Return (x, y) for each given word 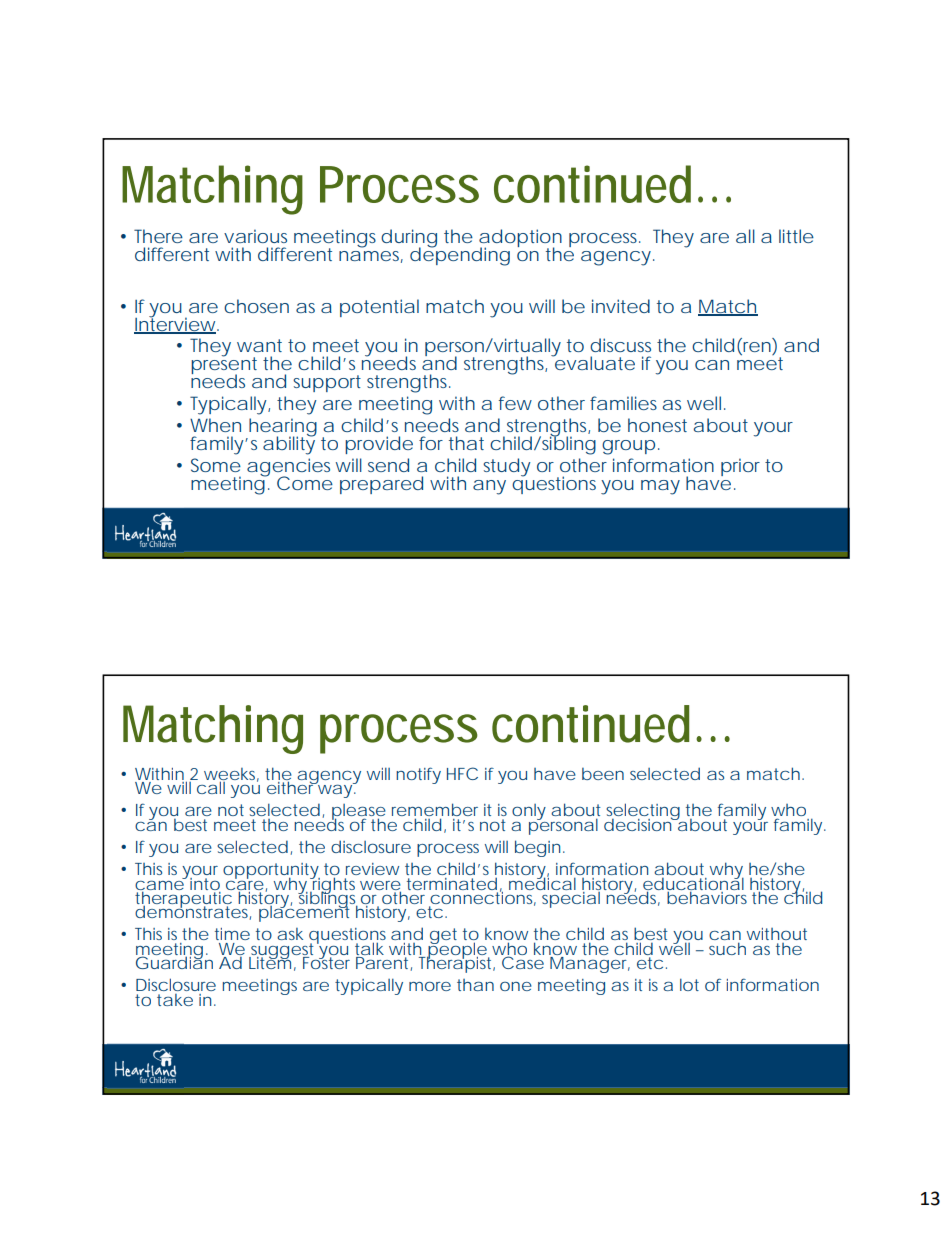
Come (305, 483)
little (796, 236)
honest (657, 425)
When (215, 425)
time (232, 934)
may (660, 487)
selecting (644, 813)
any (489, 487)
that (466, 443)
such (727, 948)
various (255, 236)
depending (460, 255)
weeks (231, 775)
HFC (462, 773)
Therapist (458, 963)
